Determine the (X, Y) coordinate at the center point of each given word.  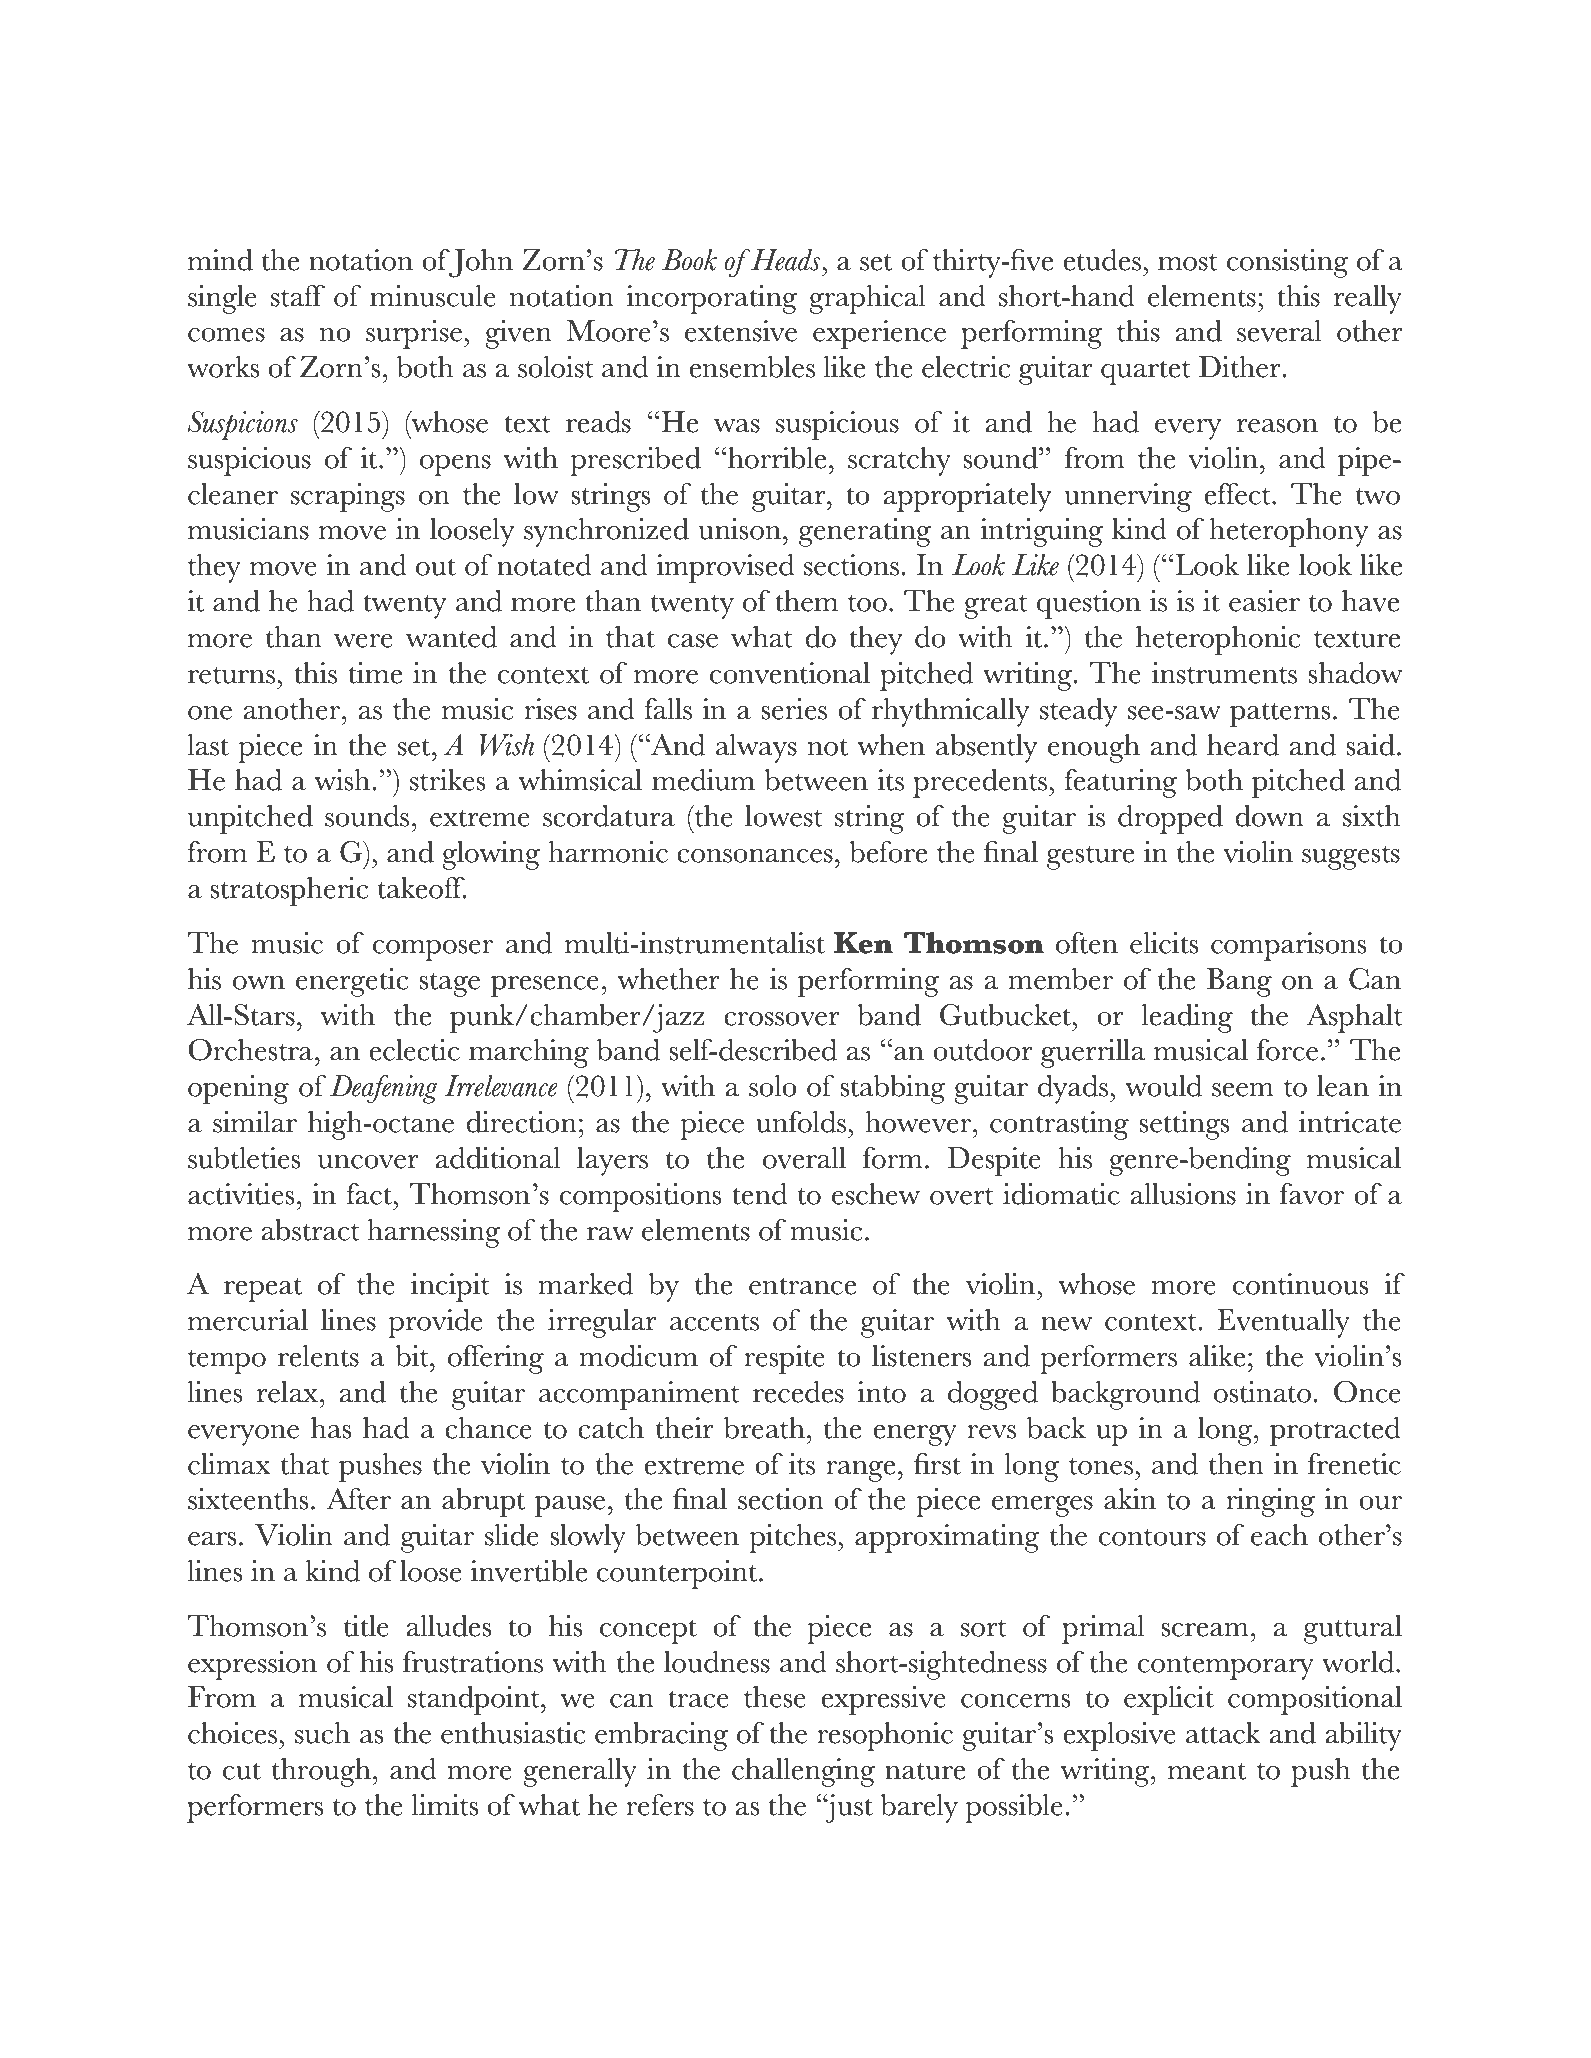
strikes (447, 780)
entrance (802, 1286)
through (322, 1772)
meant (1207, 1771)
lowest (784, 816)
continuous (1300, 1284)
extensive (741, 331)
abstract (310, 1230)
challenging (803, 1772)
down (1269, 816)
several (1279, 331)
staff (298, 296)
